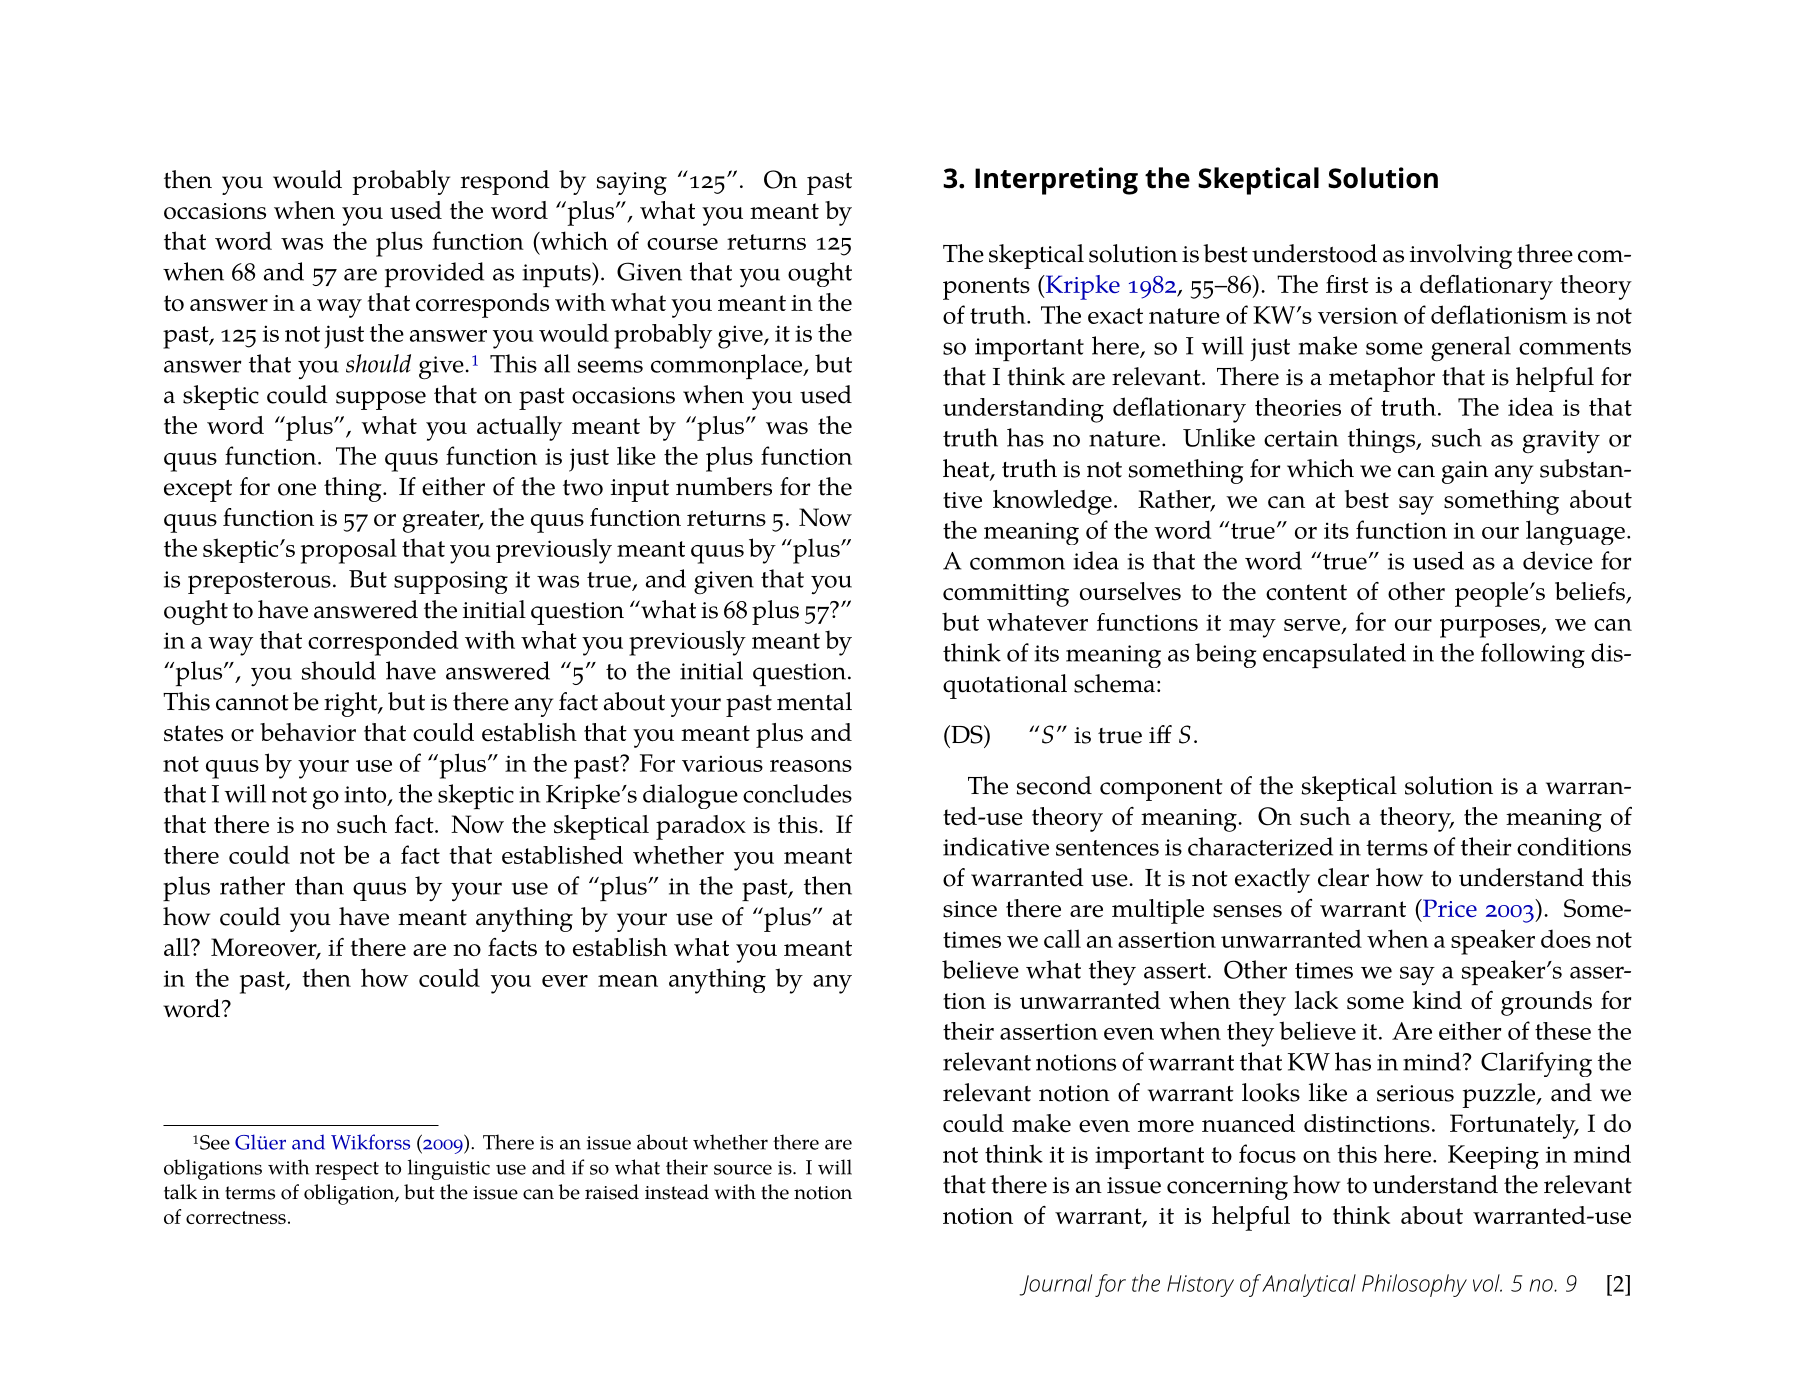 Image resolution: width=1795 pixels, height=1387 pixels. I want to click on mental, so click(814, 701).
